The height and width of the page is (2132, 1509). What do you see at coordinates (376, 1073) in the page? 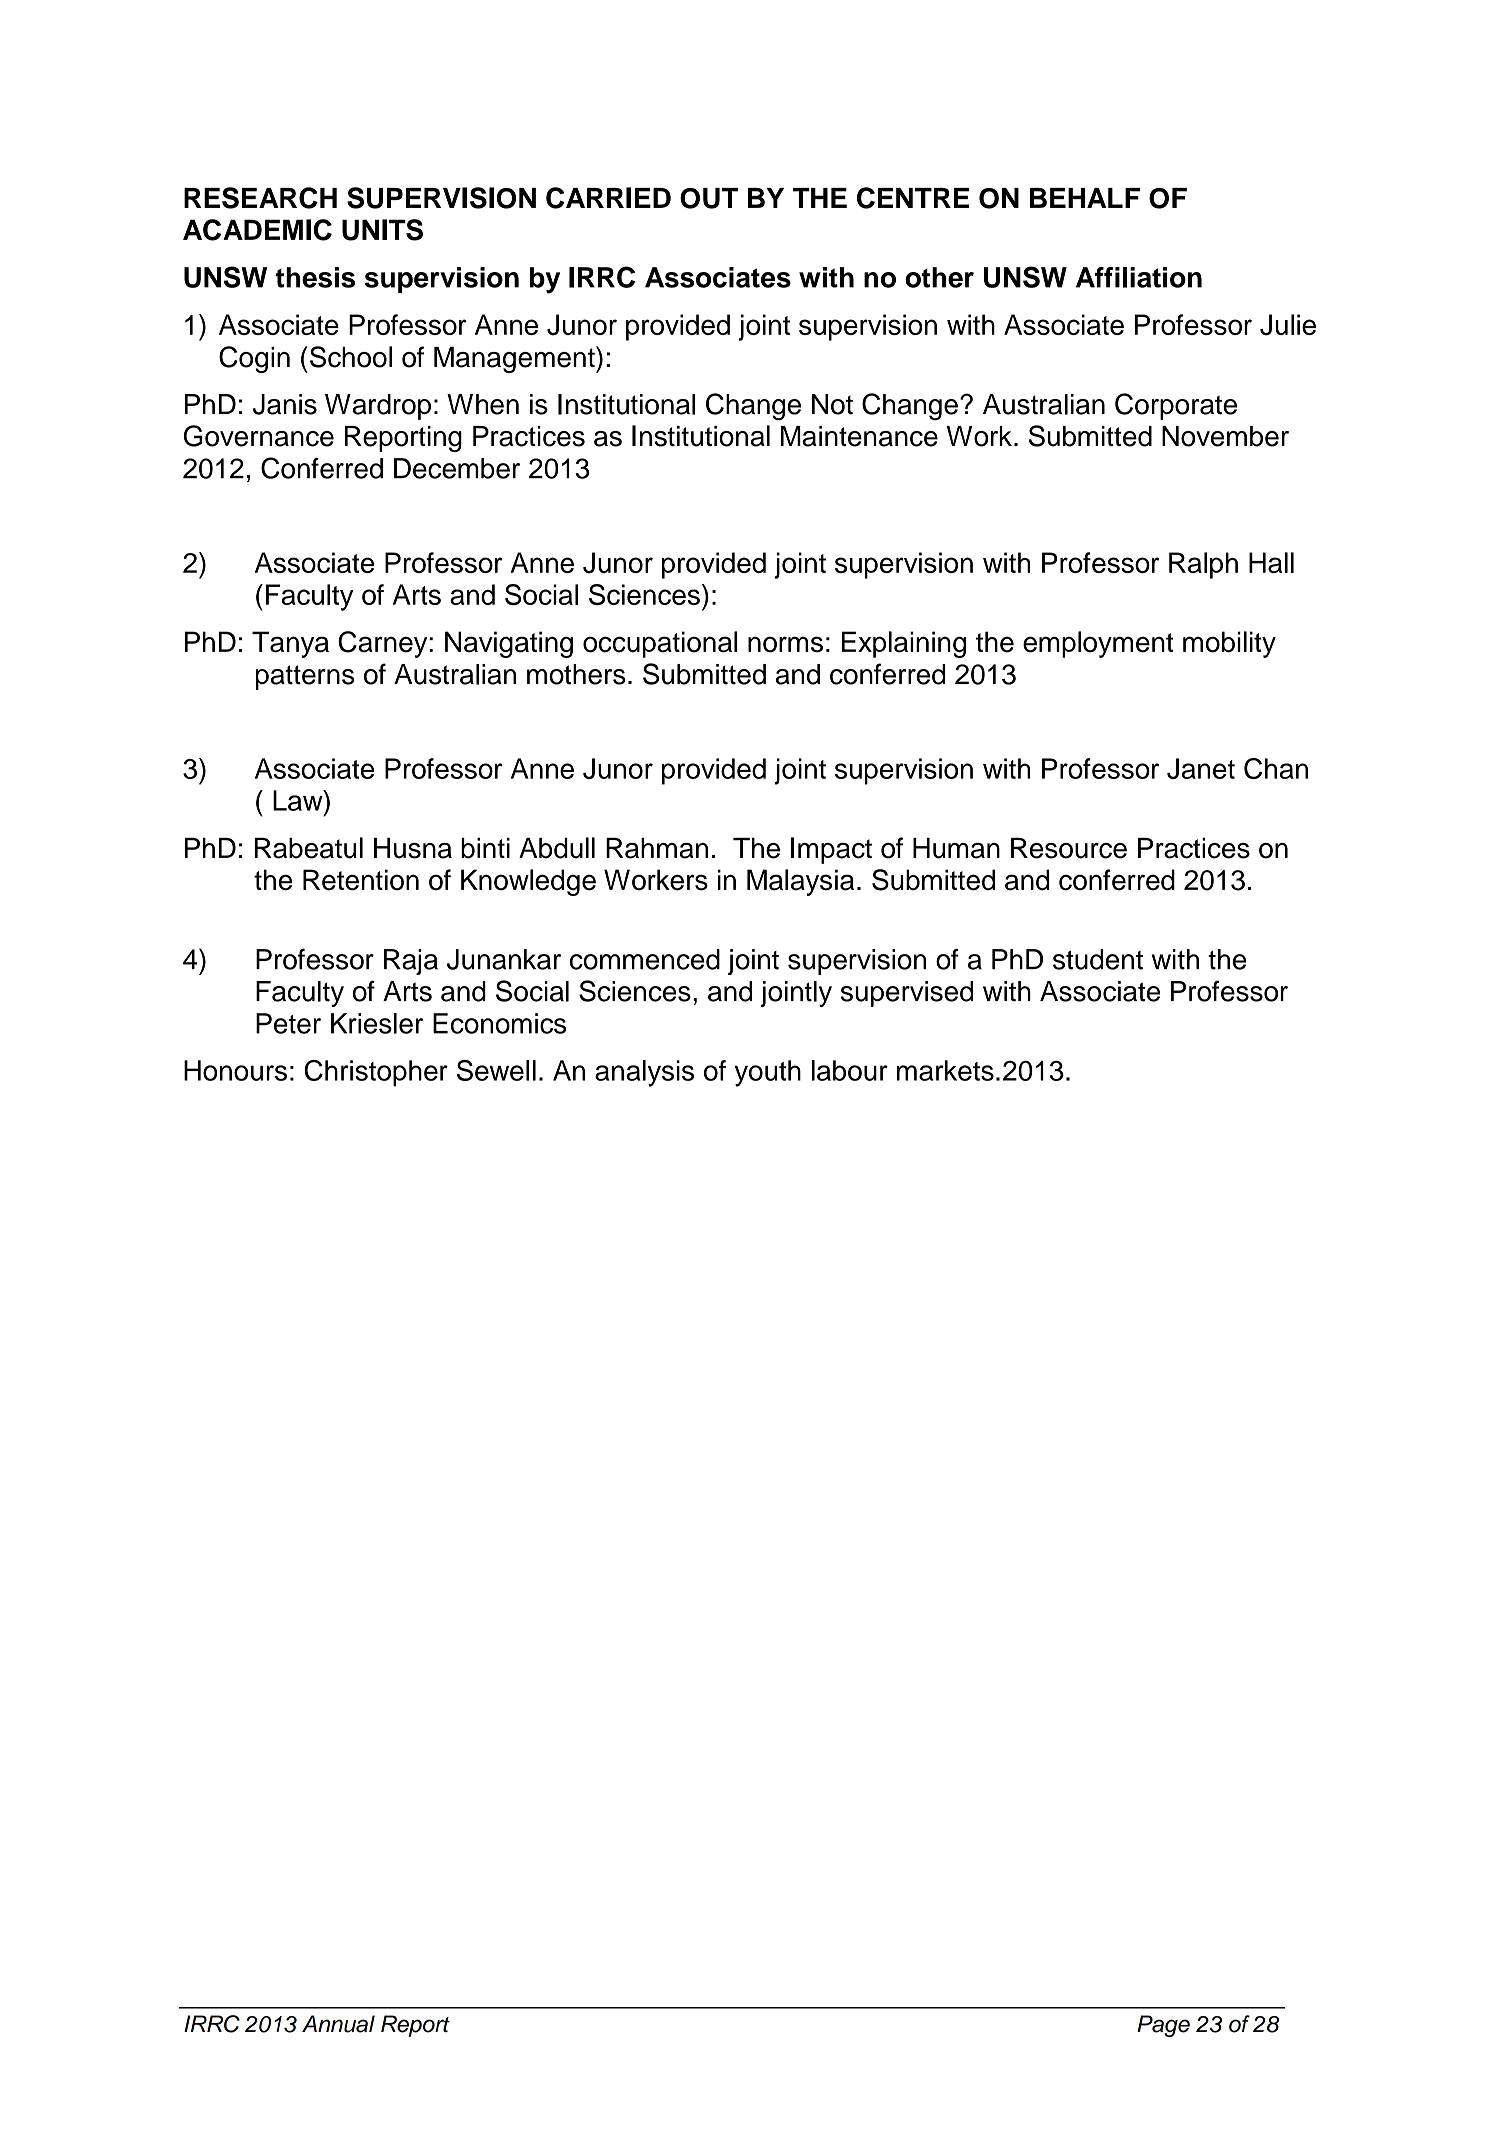
I see `Christopher` at bounding box center [376, 1073].
